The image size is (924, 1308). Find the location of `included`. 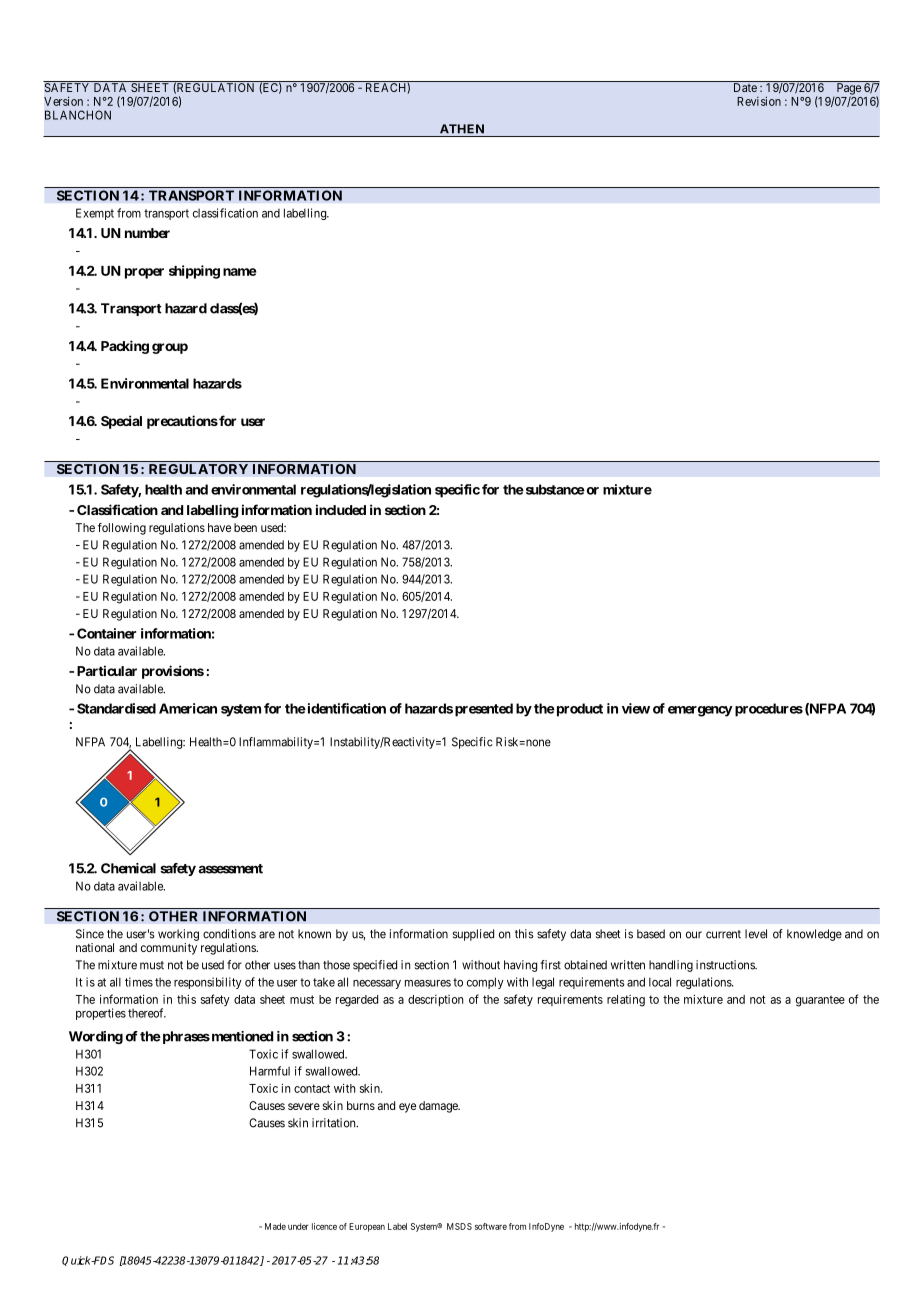

included is located at coordinates (341, 509).
